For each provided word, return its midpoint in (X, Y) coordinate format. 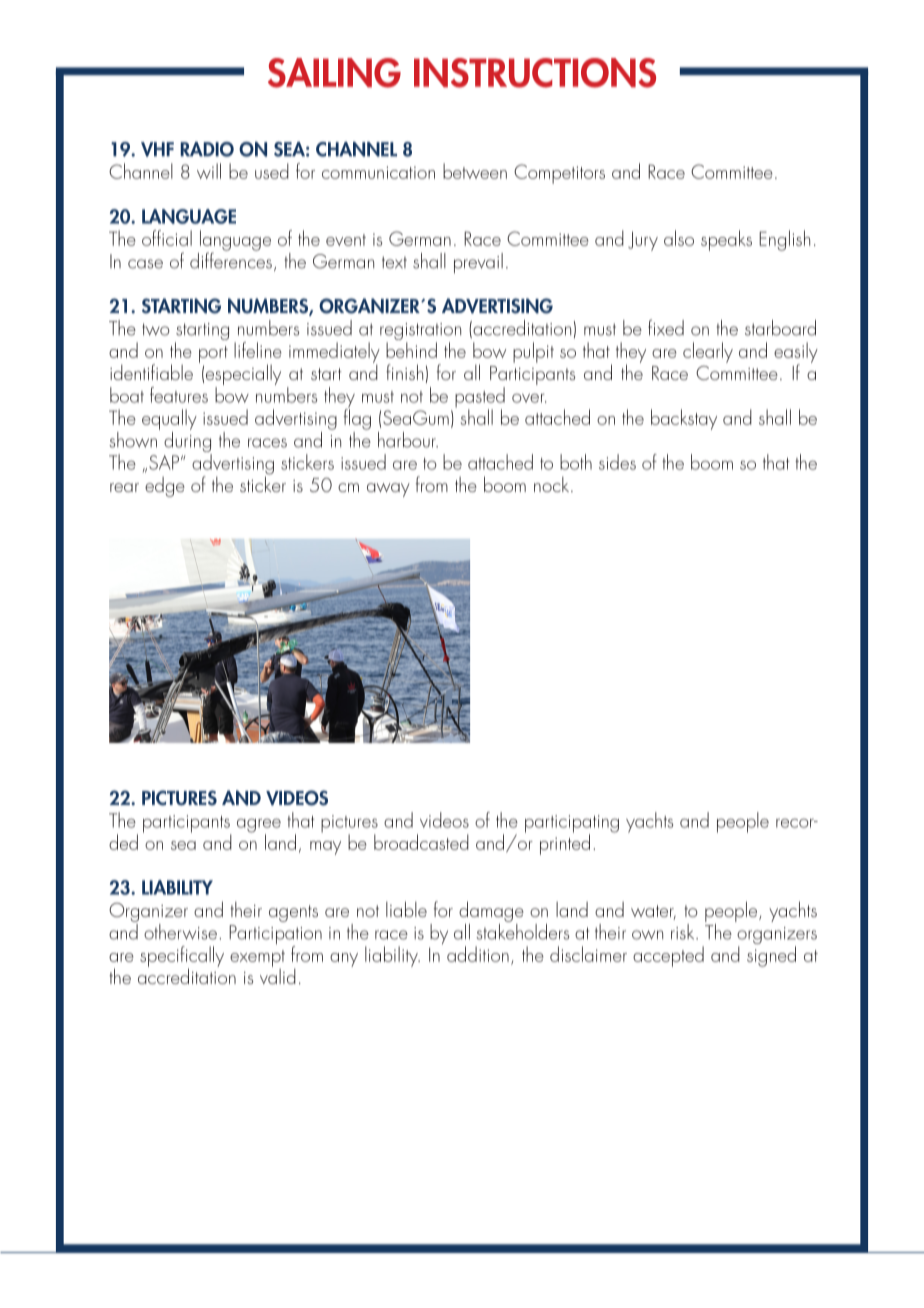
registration (420, 333)
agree (259, 826)
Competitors (559, 174)
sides (617, 462)
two (156, 329)
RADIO (207, 149)
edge (165, 487)
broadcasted (421, 842)
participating (572, 825)
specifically (182, 957)
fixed (666, 327)
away (388, 490)
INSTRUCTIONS (535, 73)
